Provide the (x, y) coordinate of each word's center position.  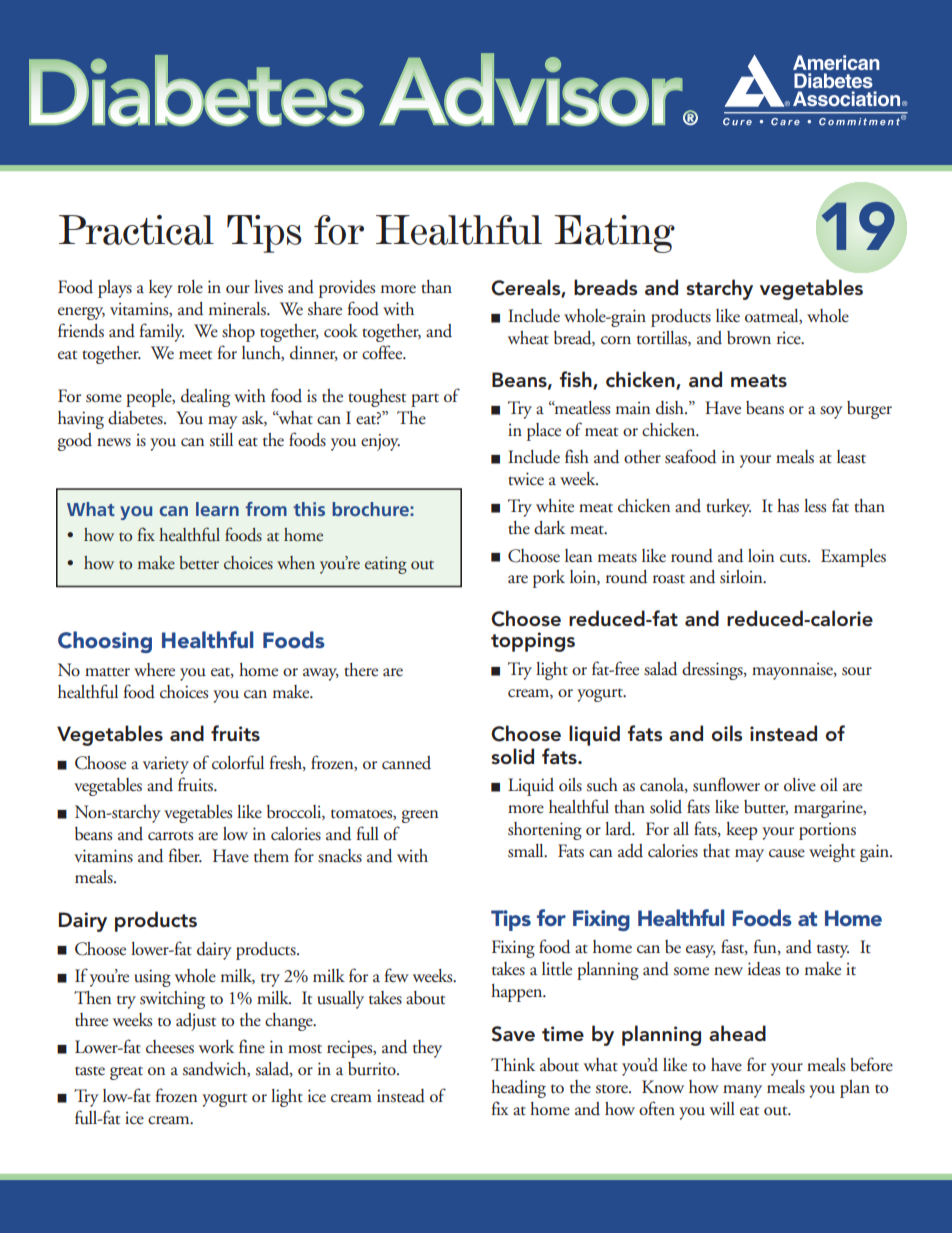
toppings (533, 642)
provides (347, 289)
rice (790, 338)
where (154, 670)
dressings (713, 671)
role (190, 287)
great (126, 1073)
